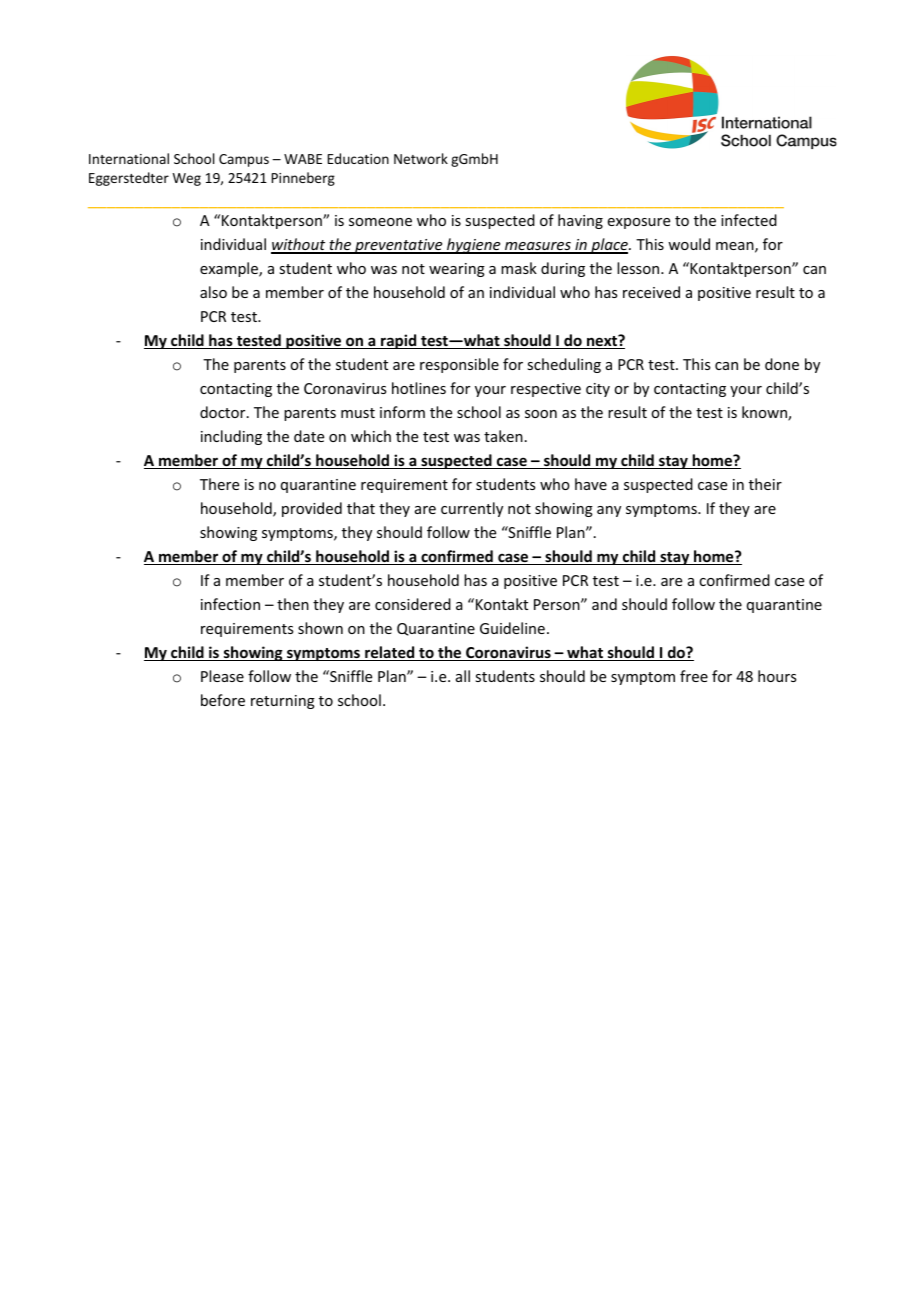  I want to click on their, so click(765, 484).
